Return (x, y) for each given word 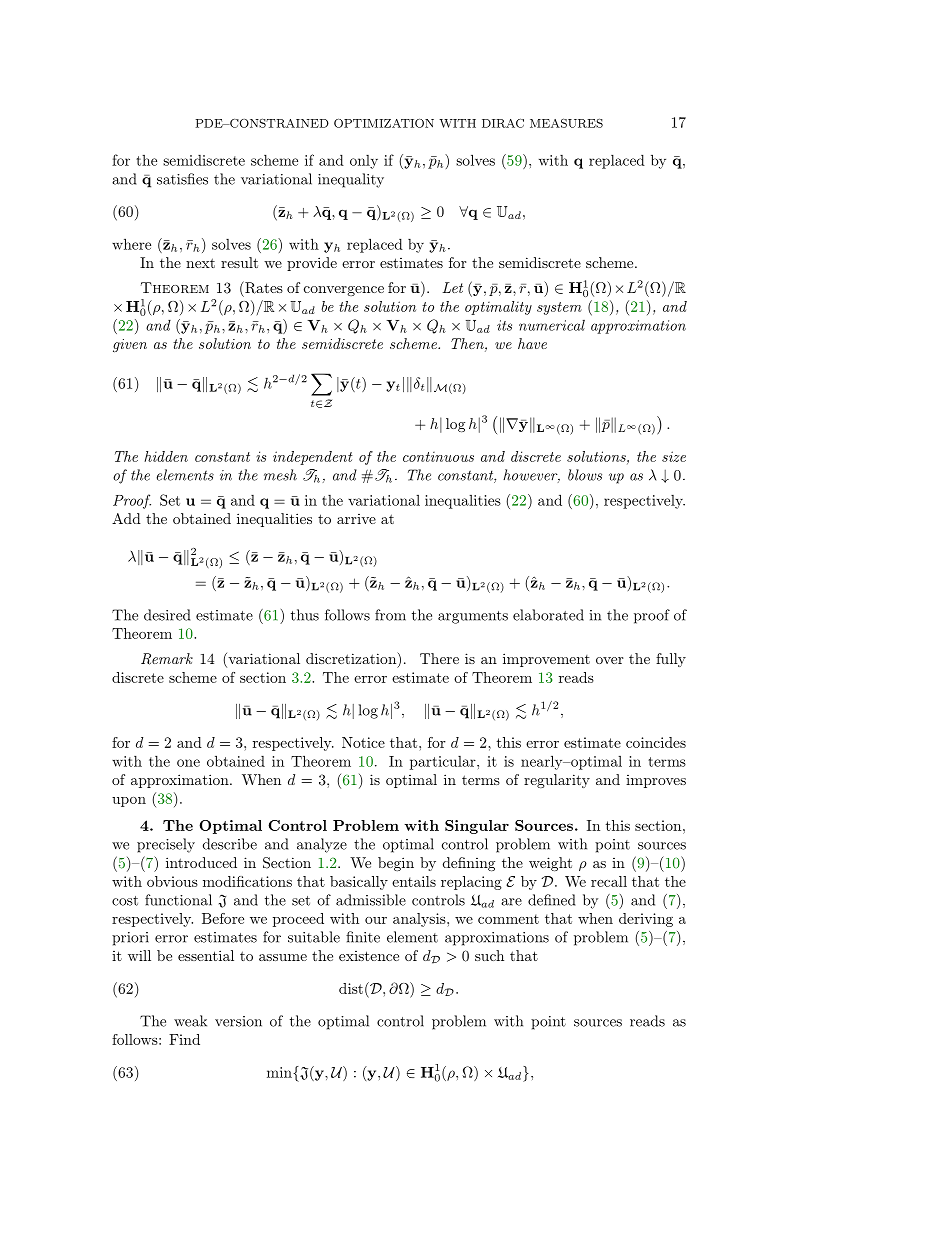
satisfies (182, 179)
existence (369, 956)
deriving (646, 920)
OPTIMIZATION (384, 123)
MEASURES (566, 123)
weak (190, 1021)
